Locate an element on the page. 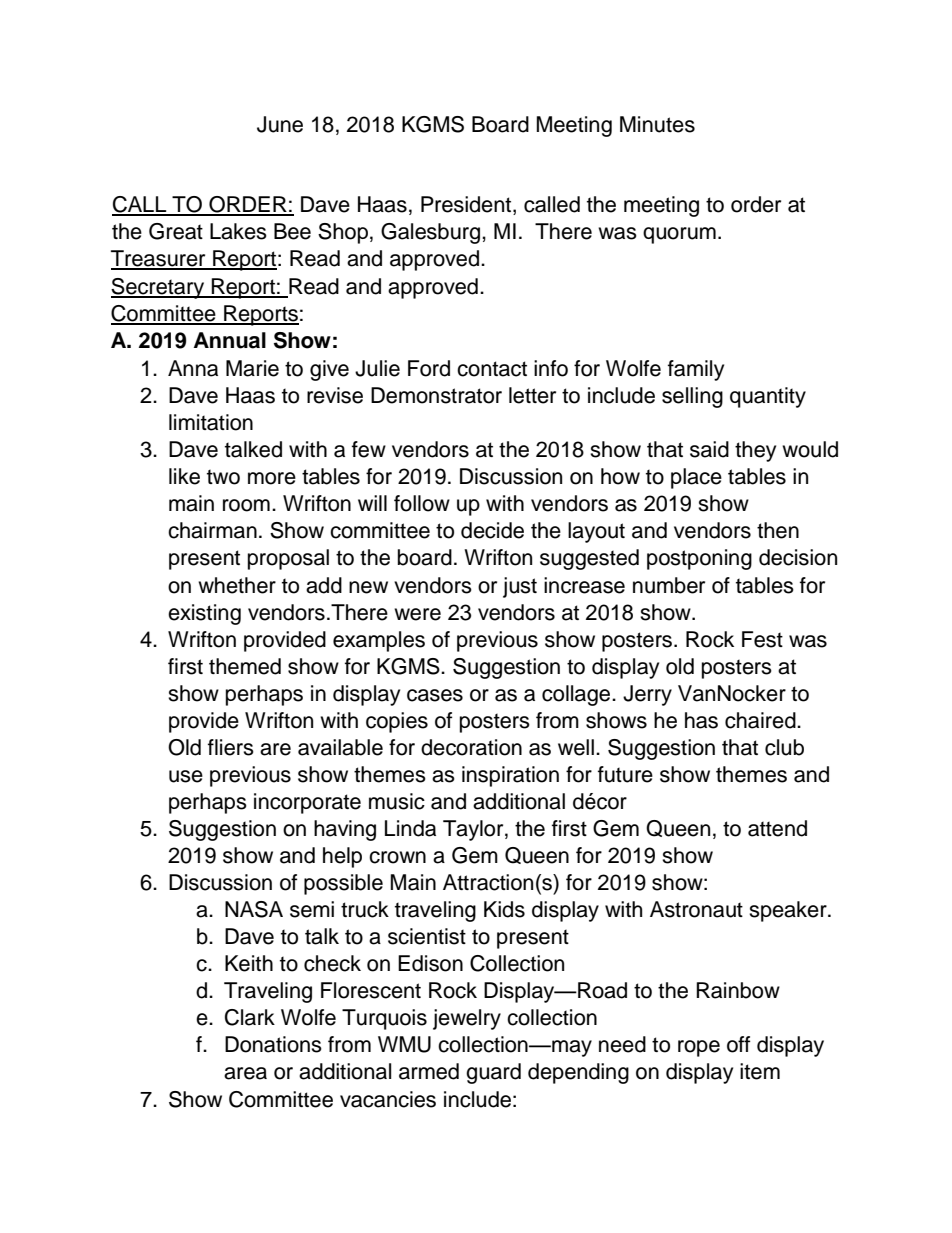 The height and width of the page is (1233, 952). June is located at coordinates (280, 124).
